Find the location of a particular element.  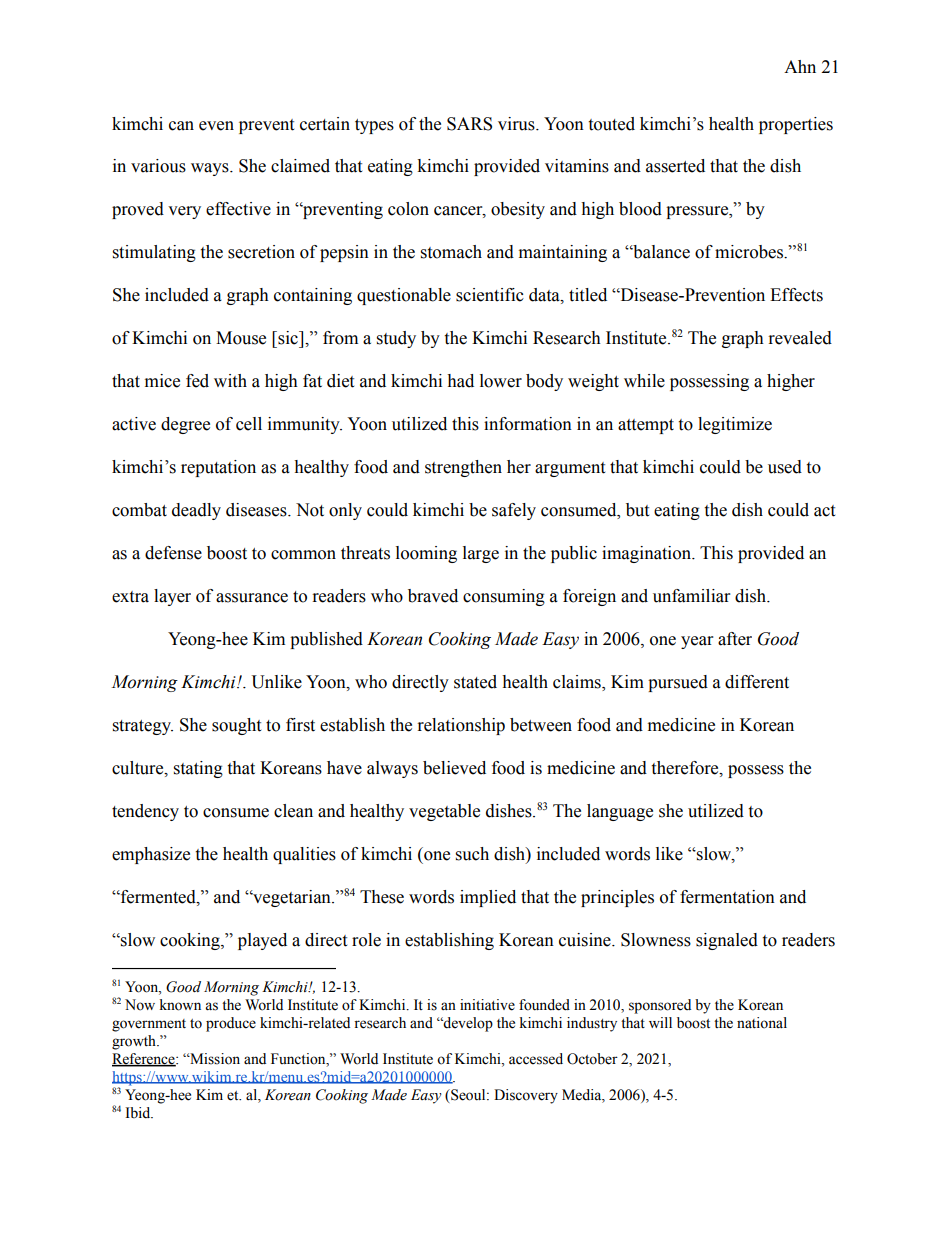

SARS is located at coordinates (469, 124).
